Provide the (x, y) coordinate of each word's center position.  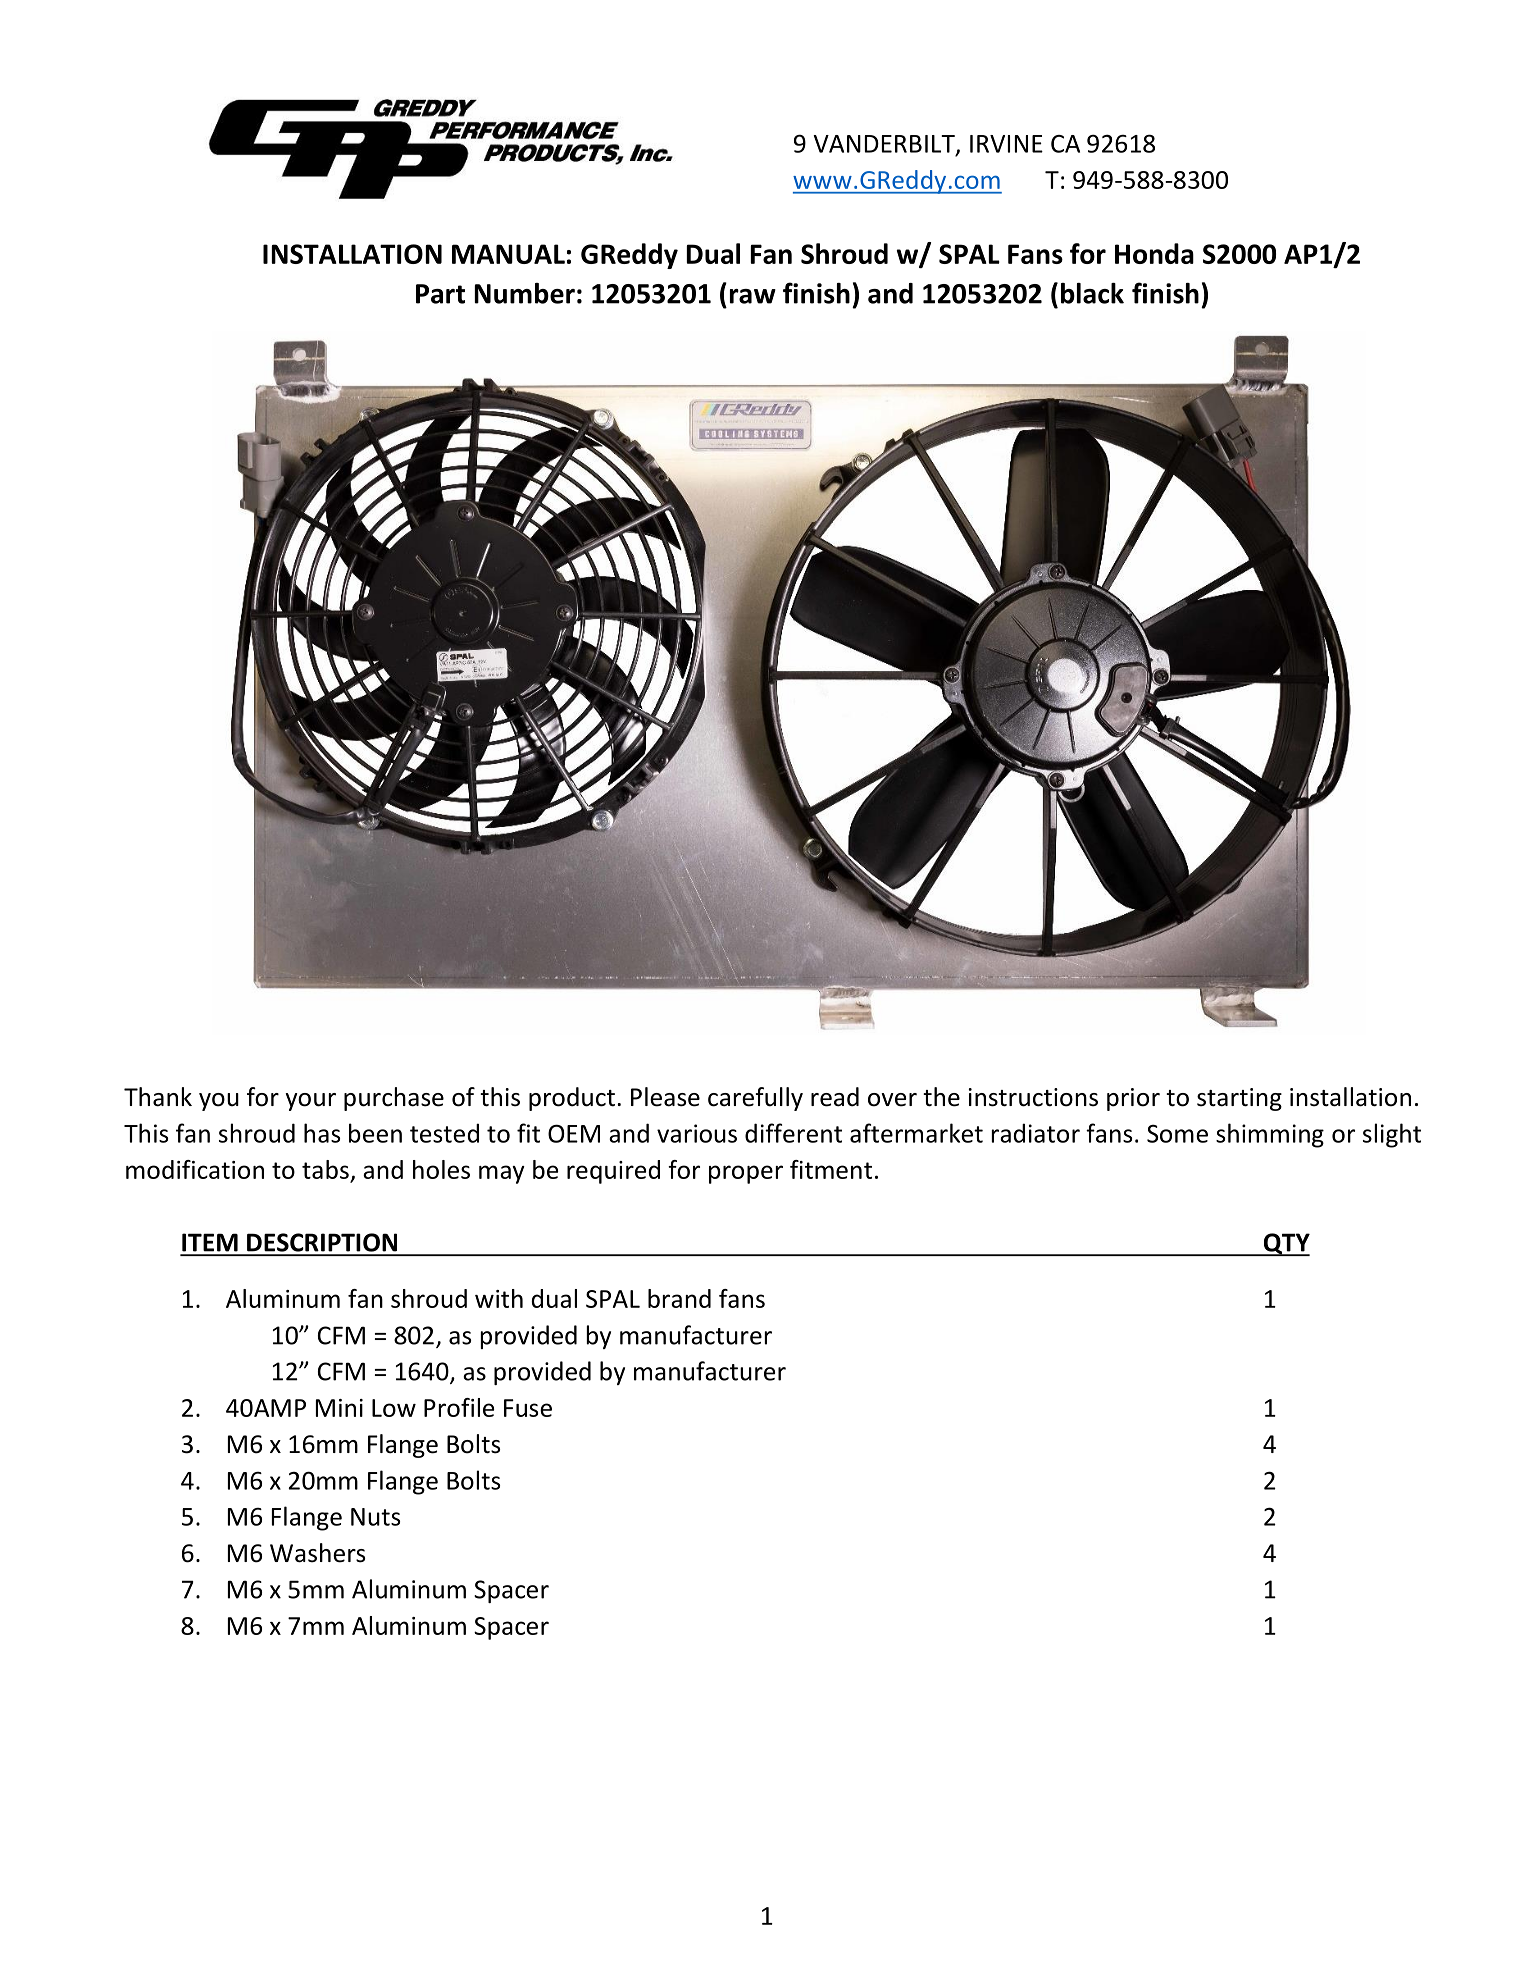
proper (746, 1174)
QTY (1285, 1244)
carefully (755, 1099)
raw (753, 296)
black (1092, 293)
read (835, 1097)
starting (1239, 1099)
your (311, 1102)
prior (1133, 1099)
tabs (326, 1171)
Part (440, 294)
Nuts (375, 1517)
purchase (394, 1099)
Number (525, 293)
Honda (1154, 253)
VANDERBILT (885, 145)
